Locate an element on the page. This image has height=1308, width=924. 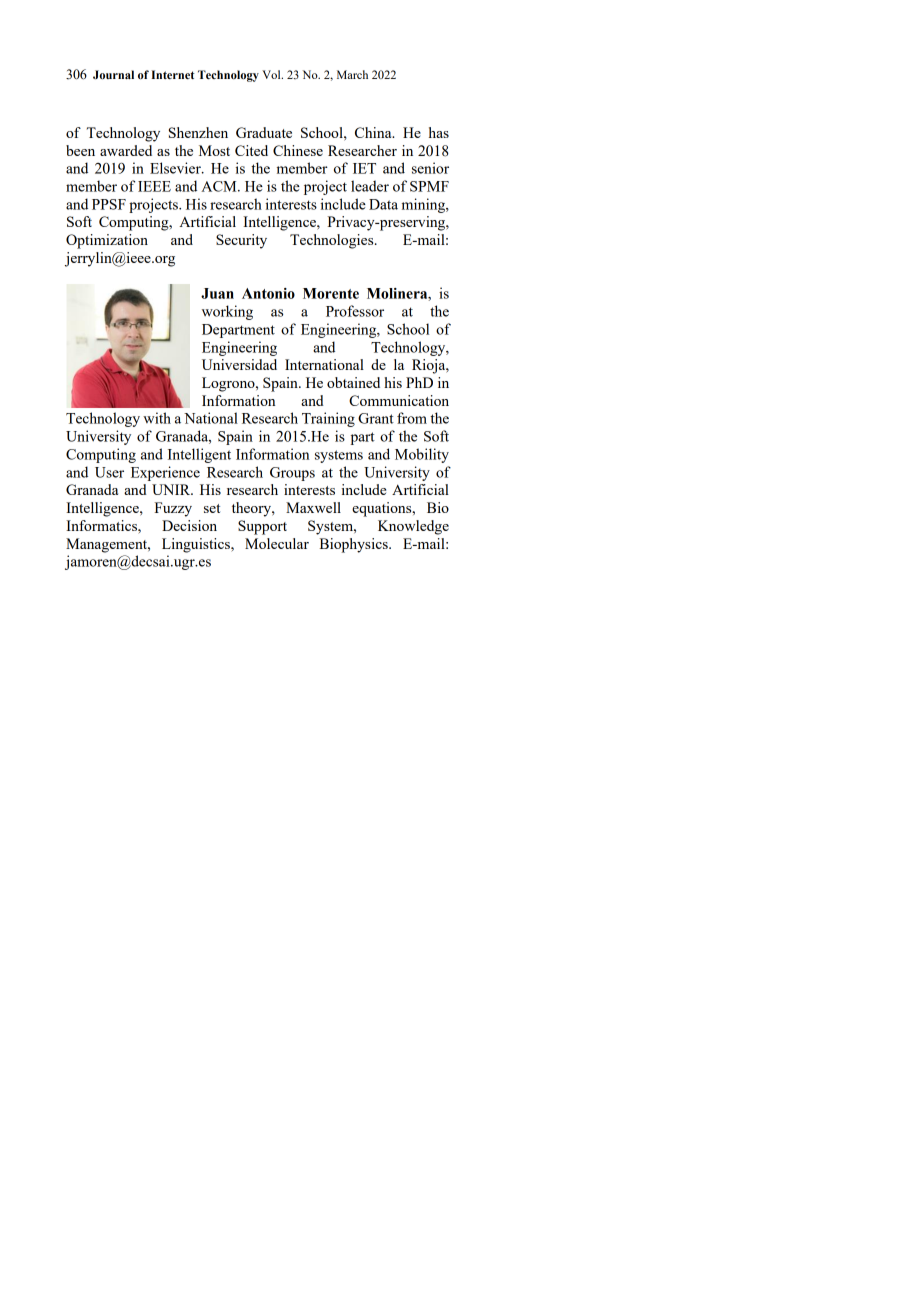
Universidad is located at coordinates (239, 364).
